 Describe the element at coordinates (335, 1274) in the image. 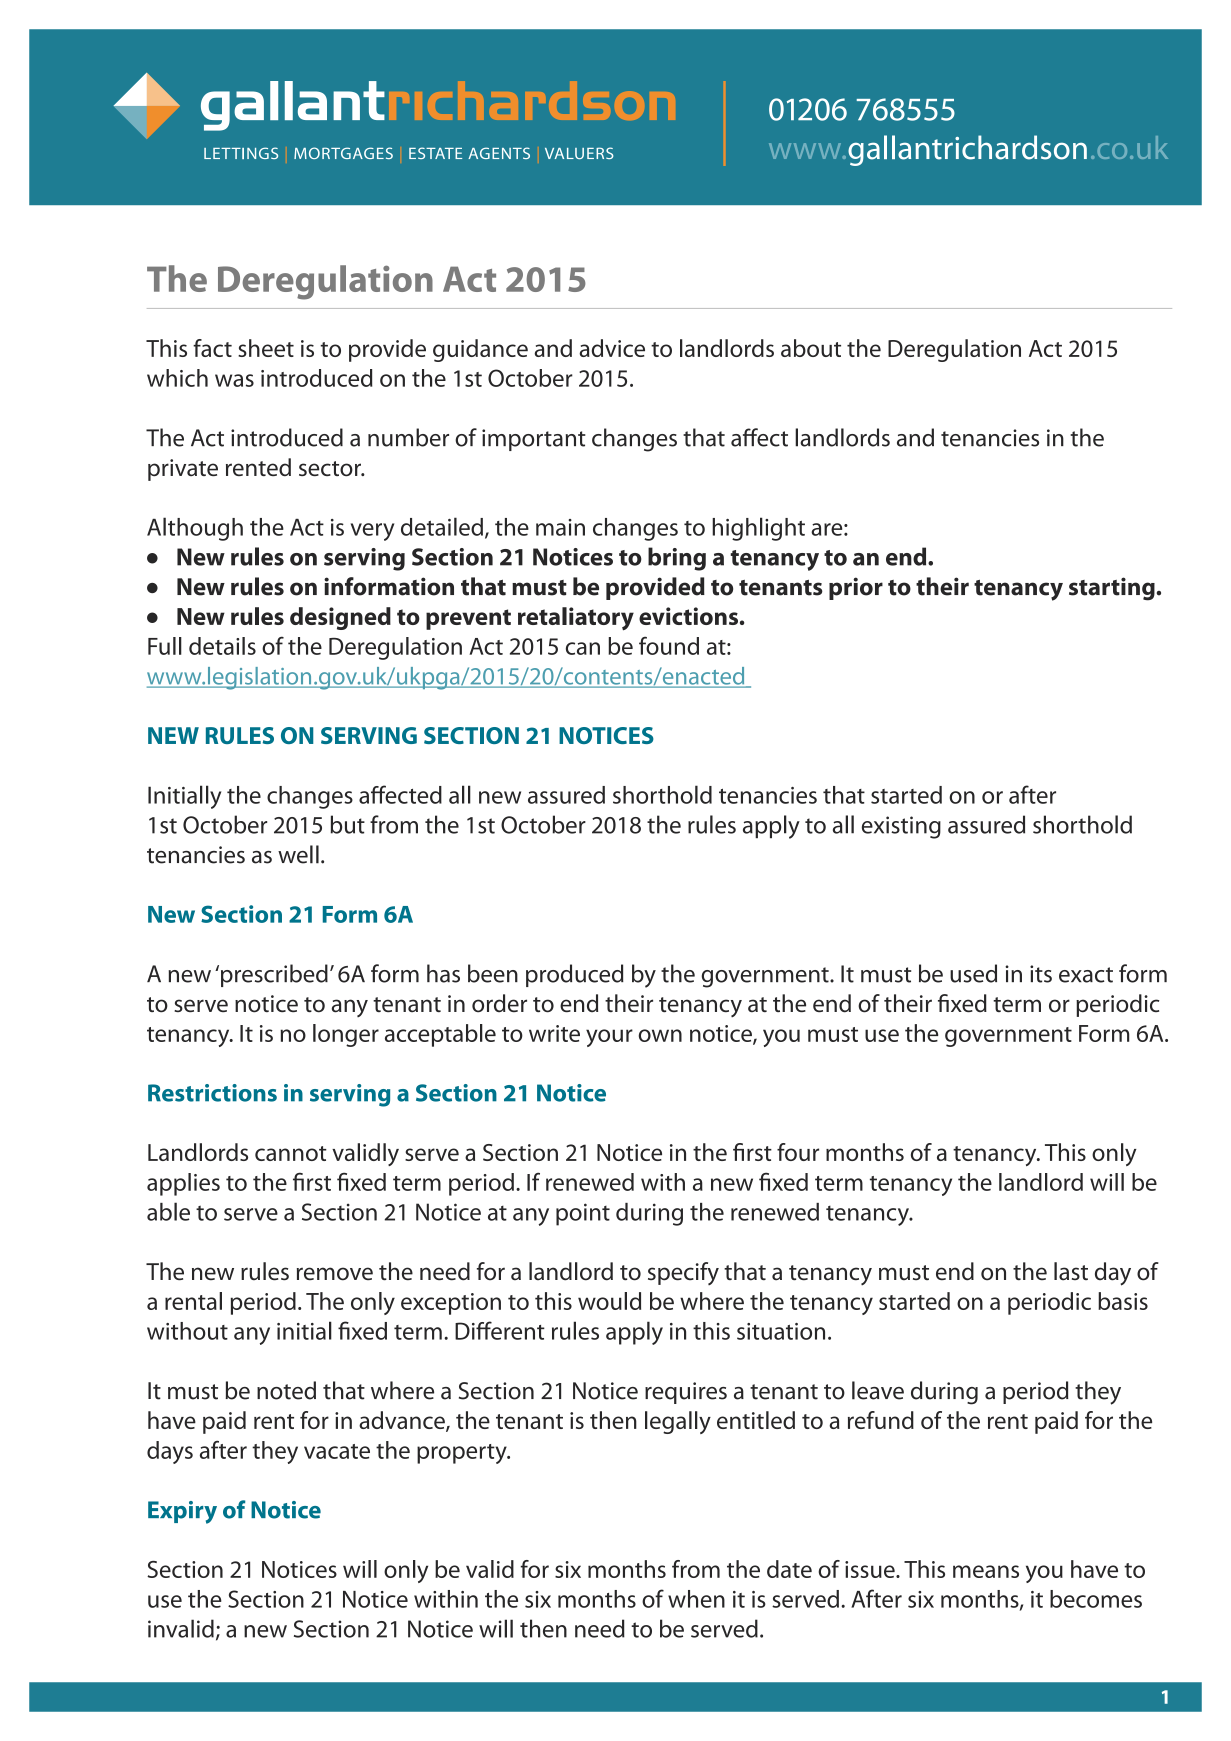

I see `remove` at that location.
